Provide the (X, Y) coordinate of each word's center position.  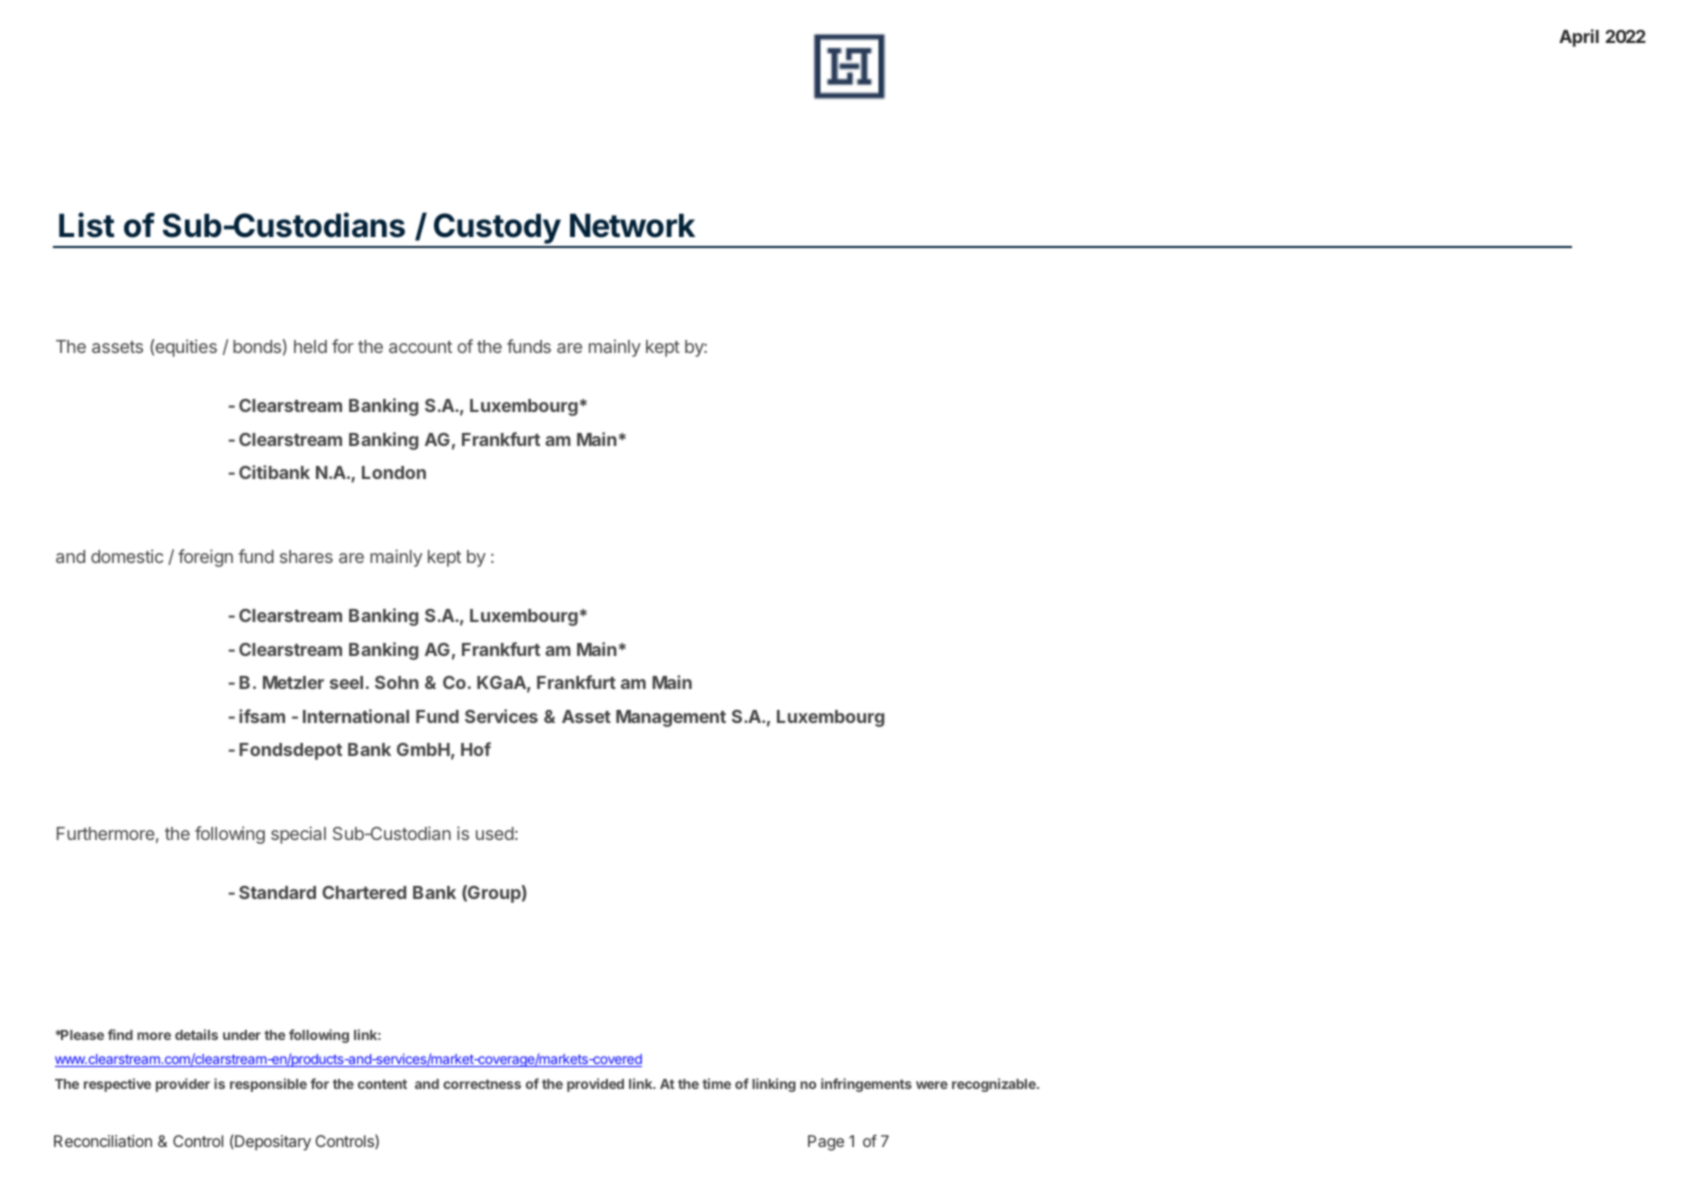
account (420, 347)
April (1579, 38)
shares (306, 556)
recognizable (995, 1085)
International (356, 716)
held (310, 346)
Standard (277, 892)
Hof (476, 749)
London (394, 472)
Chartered (364, 892)
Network (632, 225)
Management (671, 718)
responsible (268, 1085)
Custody (497, 230)
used (495, 833)
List (87, 225)
